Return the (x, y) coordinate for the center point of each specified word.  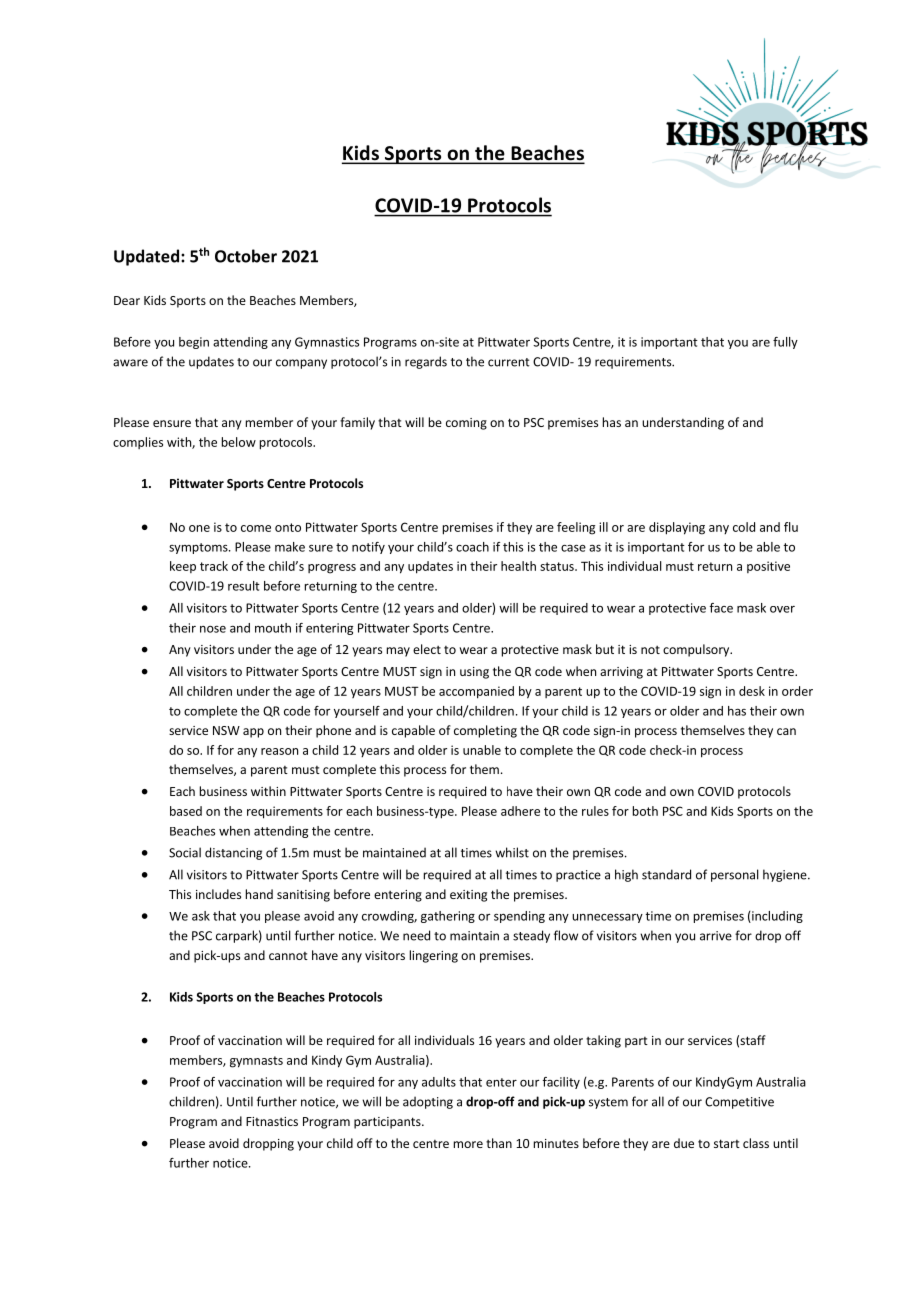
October (246, 256)
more (468, 1144)
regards (426, 362)
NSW (226, 730)
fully (785, 343)
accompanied (476, 692)
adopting (428, 1102)
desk (752, 691)
